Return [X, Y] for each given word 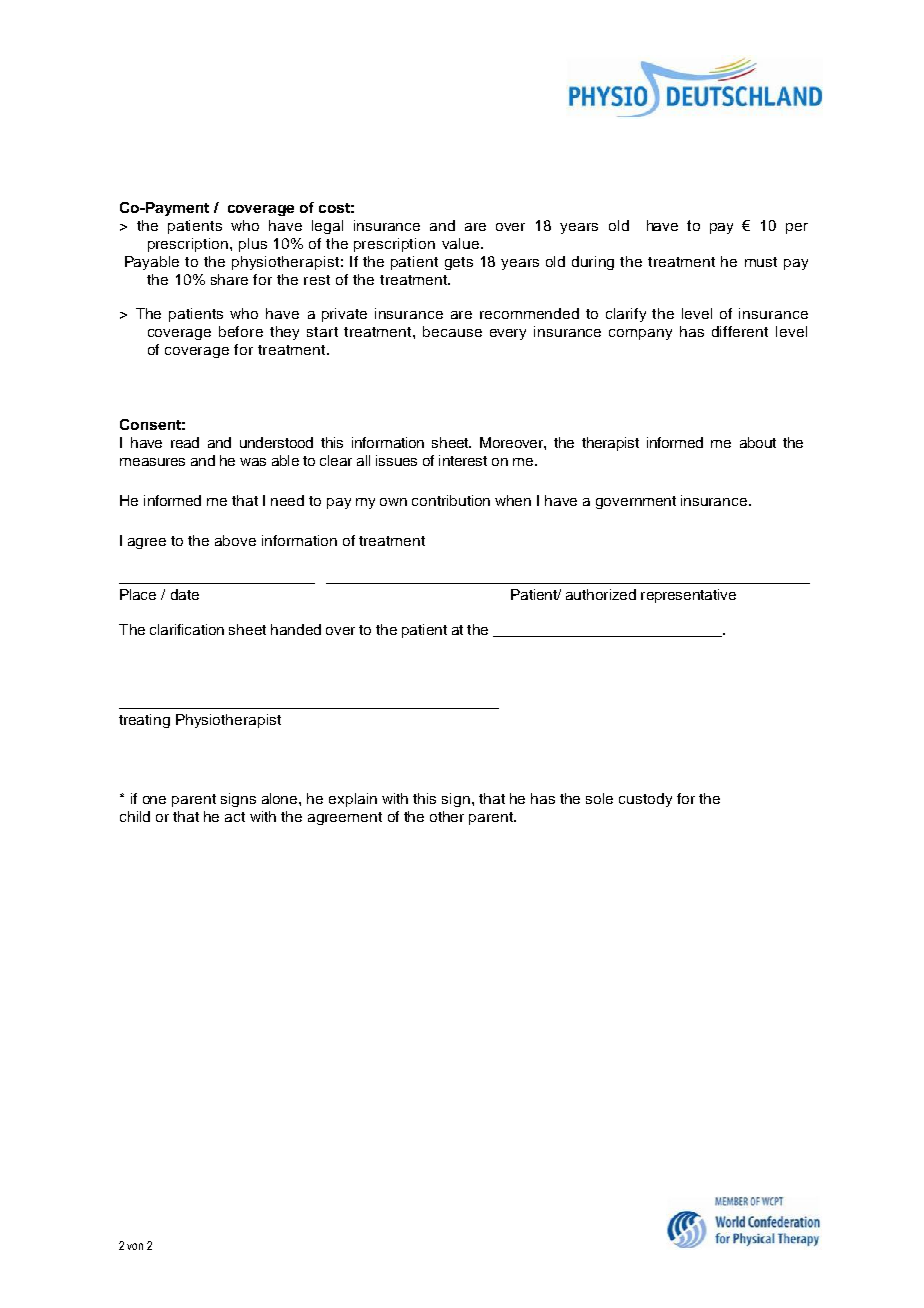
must [761, 262]
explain [353, 800]
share [229, 279]
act [235, 817]
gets [459, 263]
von [135, 1246]
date [185, 594]
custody [645, 800]
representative [688, 596]
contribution [451, 500]
